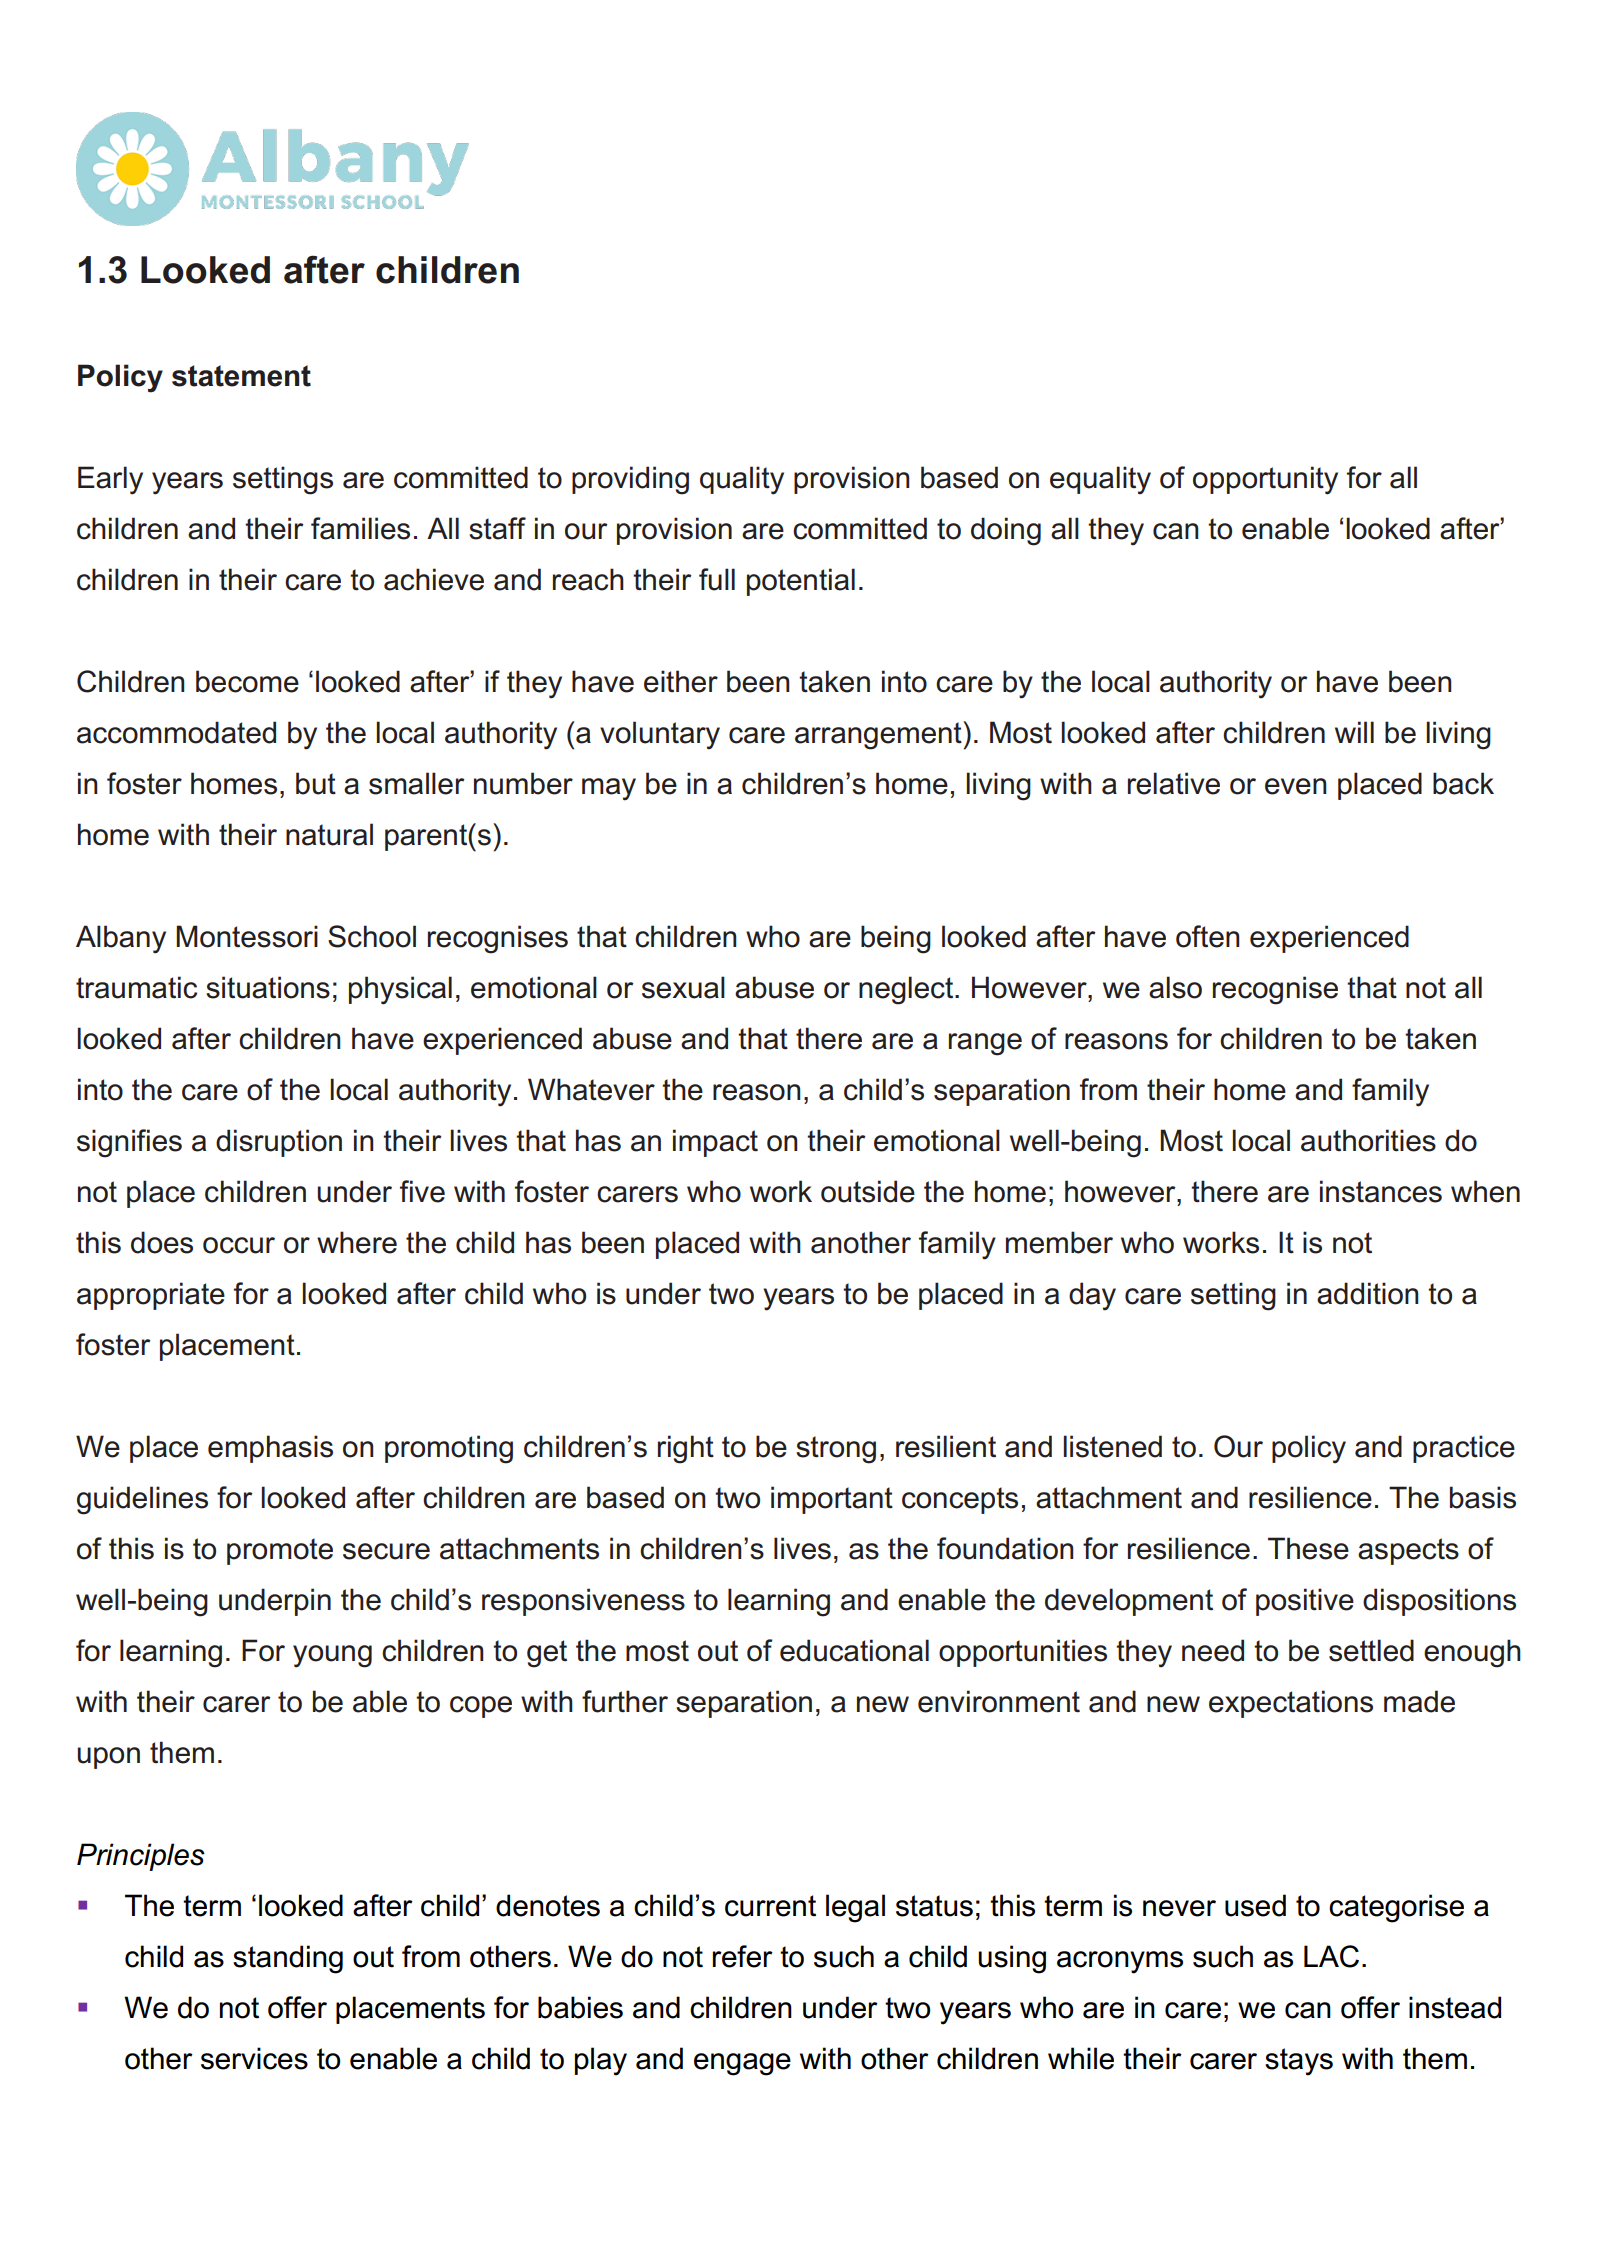 This page has width=1599, height=2263. Describe the element at coordinates (254, 2058) in the page. I see `services` at that location.
